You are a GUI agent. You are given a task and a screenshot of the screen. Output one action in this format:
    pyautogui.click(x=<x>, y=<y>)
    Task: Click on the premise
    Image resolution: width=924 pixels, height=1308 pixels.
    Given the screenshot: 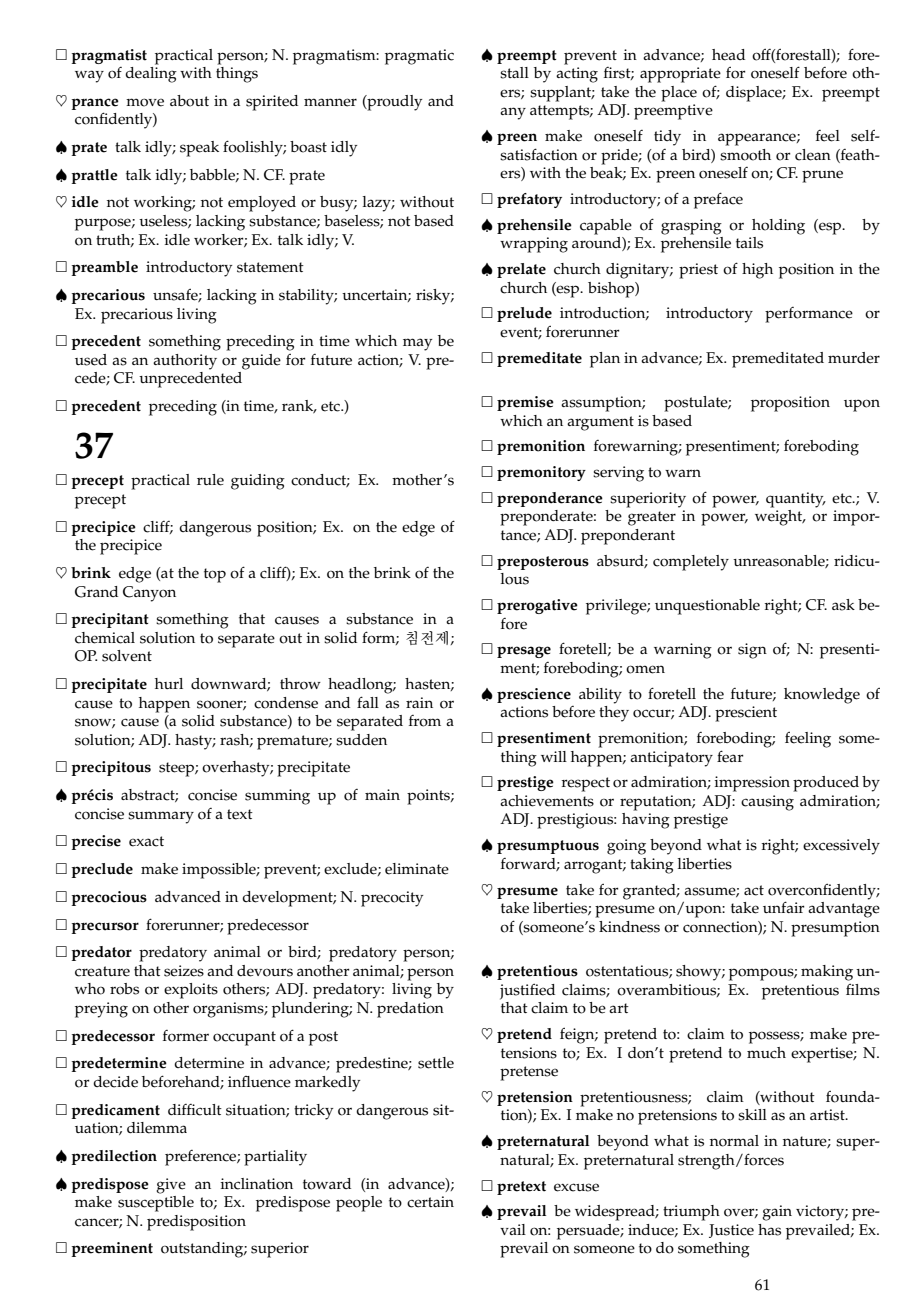 What is the action you would take?
    pyautogui.click(x=525, y=403)
